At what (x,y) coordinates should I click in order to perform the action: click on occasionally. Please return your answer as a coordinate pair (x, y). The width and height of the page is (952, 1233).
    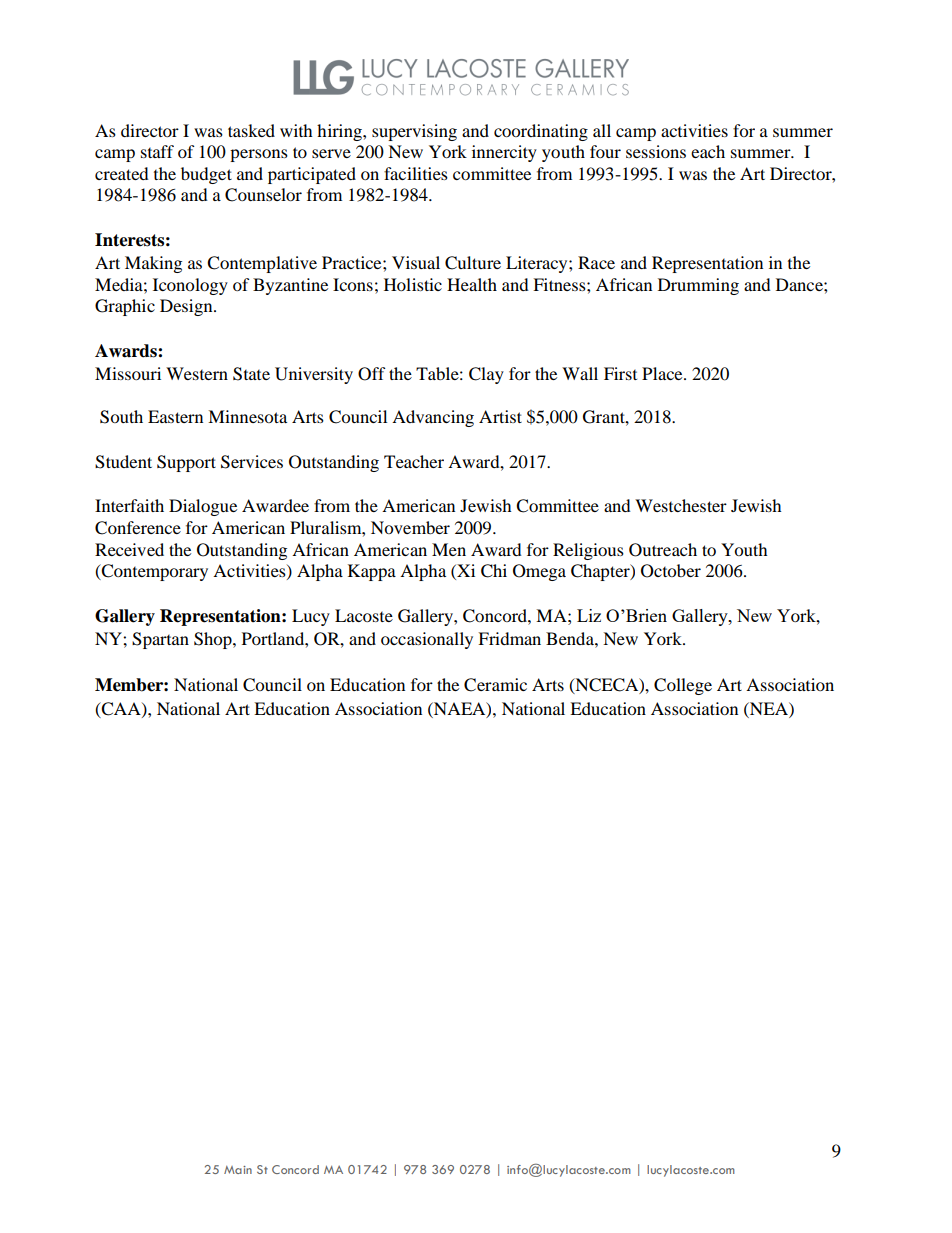
    Looking at the image, I should click on (427, 640).
